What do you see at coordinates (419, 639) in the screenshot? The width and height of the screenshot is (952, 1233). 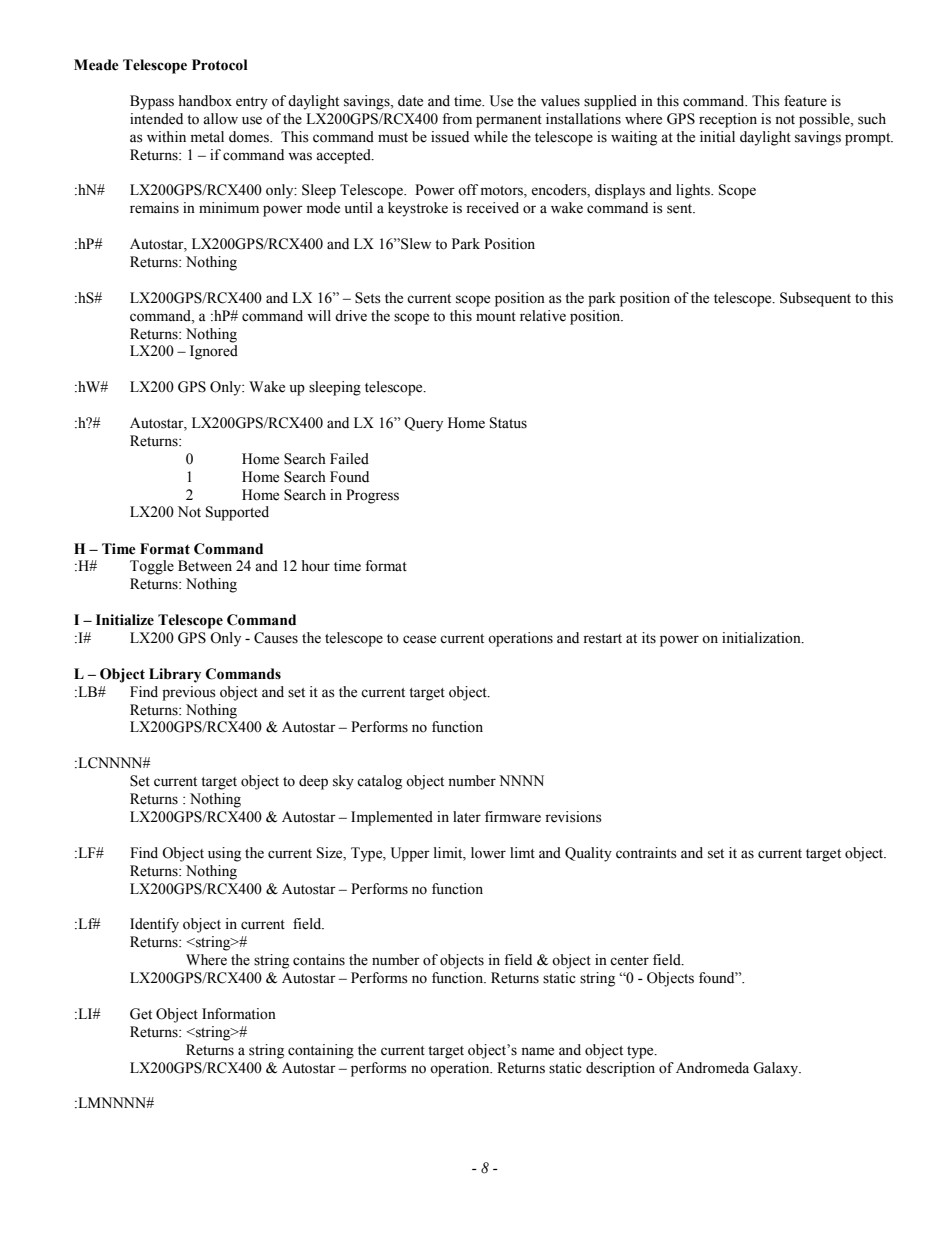 I see `cease` at bounding box center [419, 639].
